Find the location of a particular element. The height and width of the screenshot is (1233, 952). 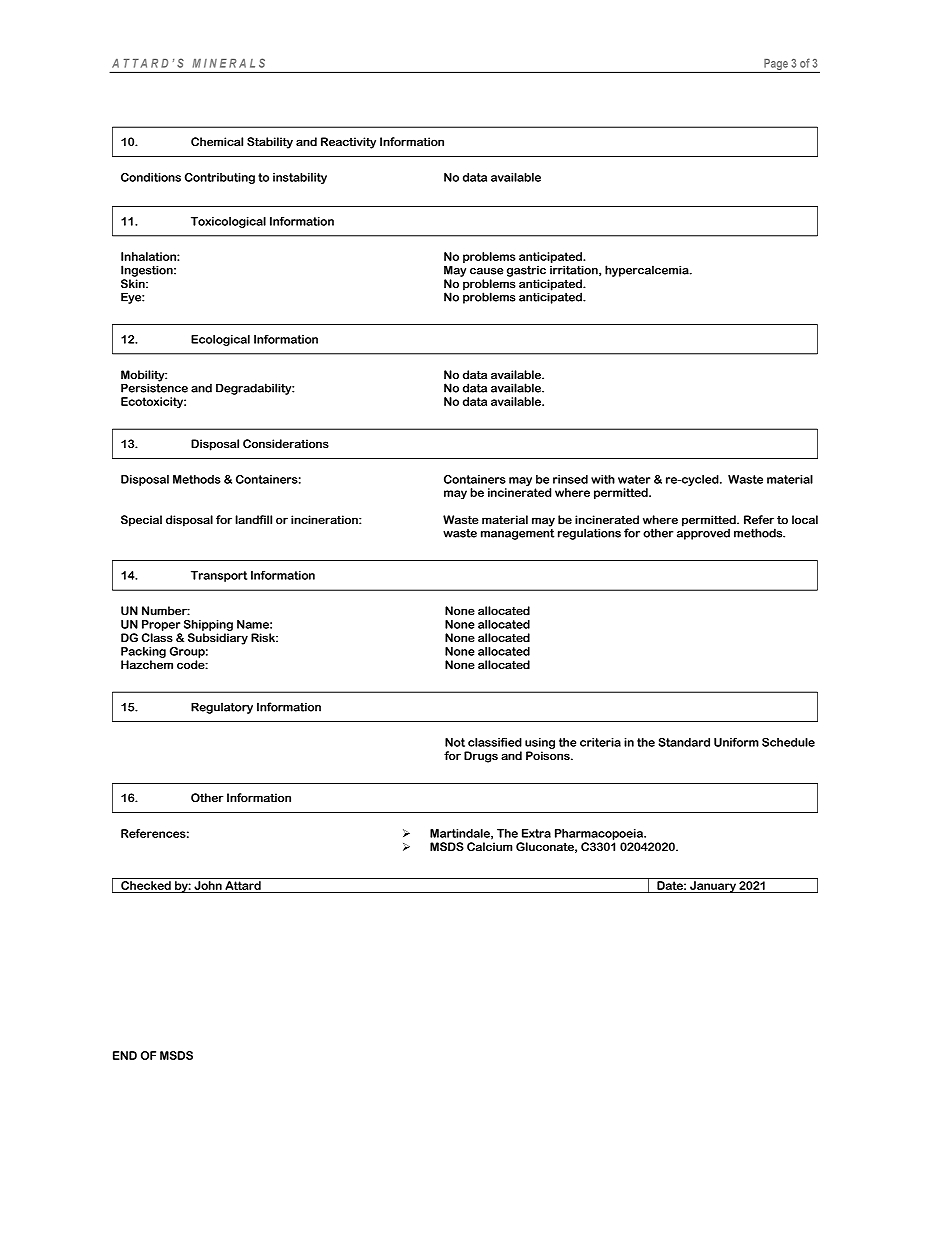

Extra is located at coordinates (536, 833).
